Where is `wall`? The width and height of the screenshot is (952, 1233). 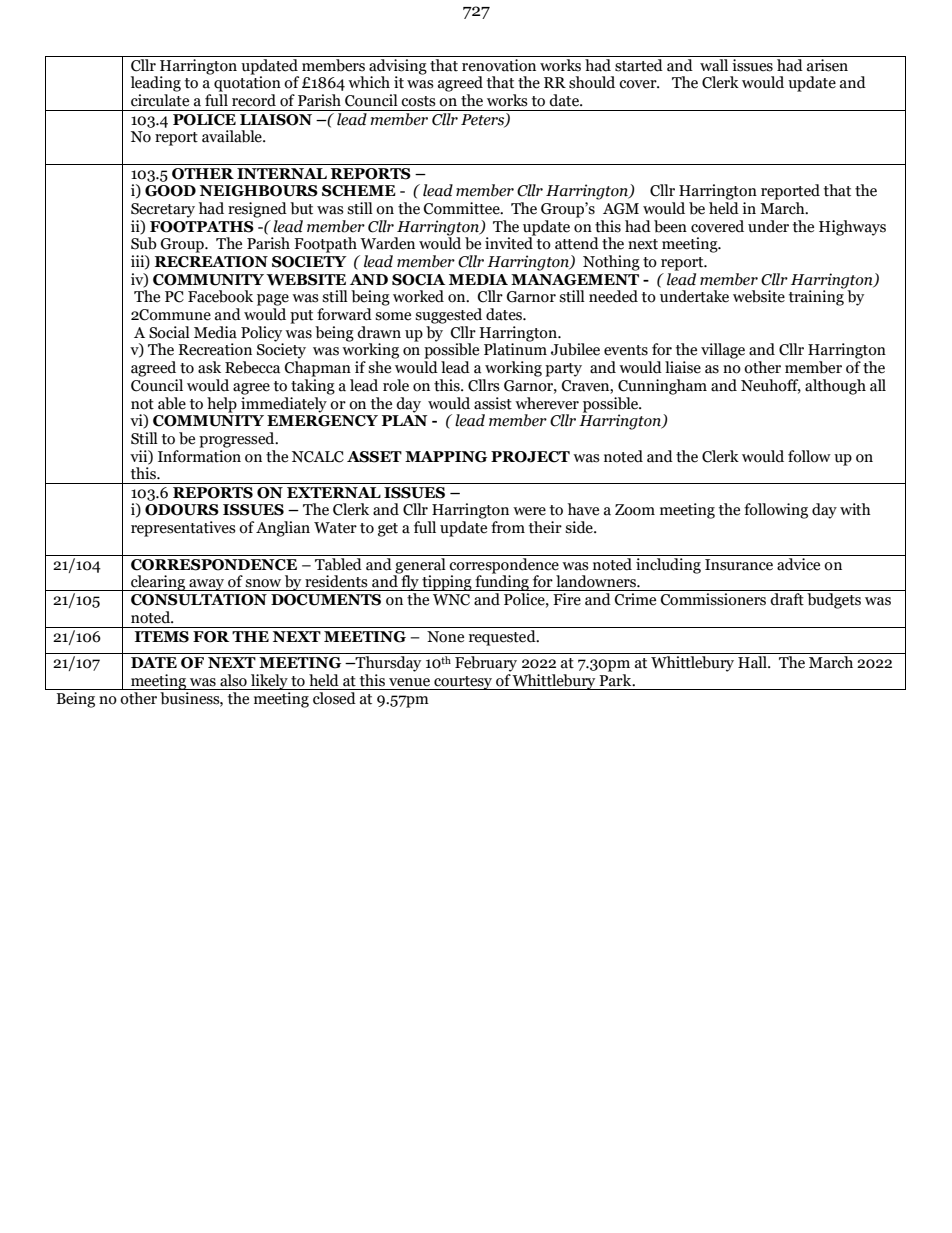 wall is located at coordinates (714, 65).
